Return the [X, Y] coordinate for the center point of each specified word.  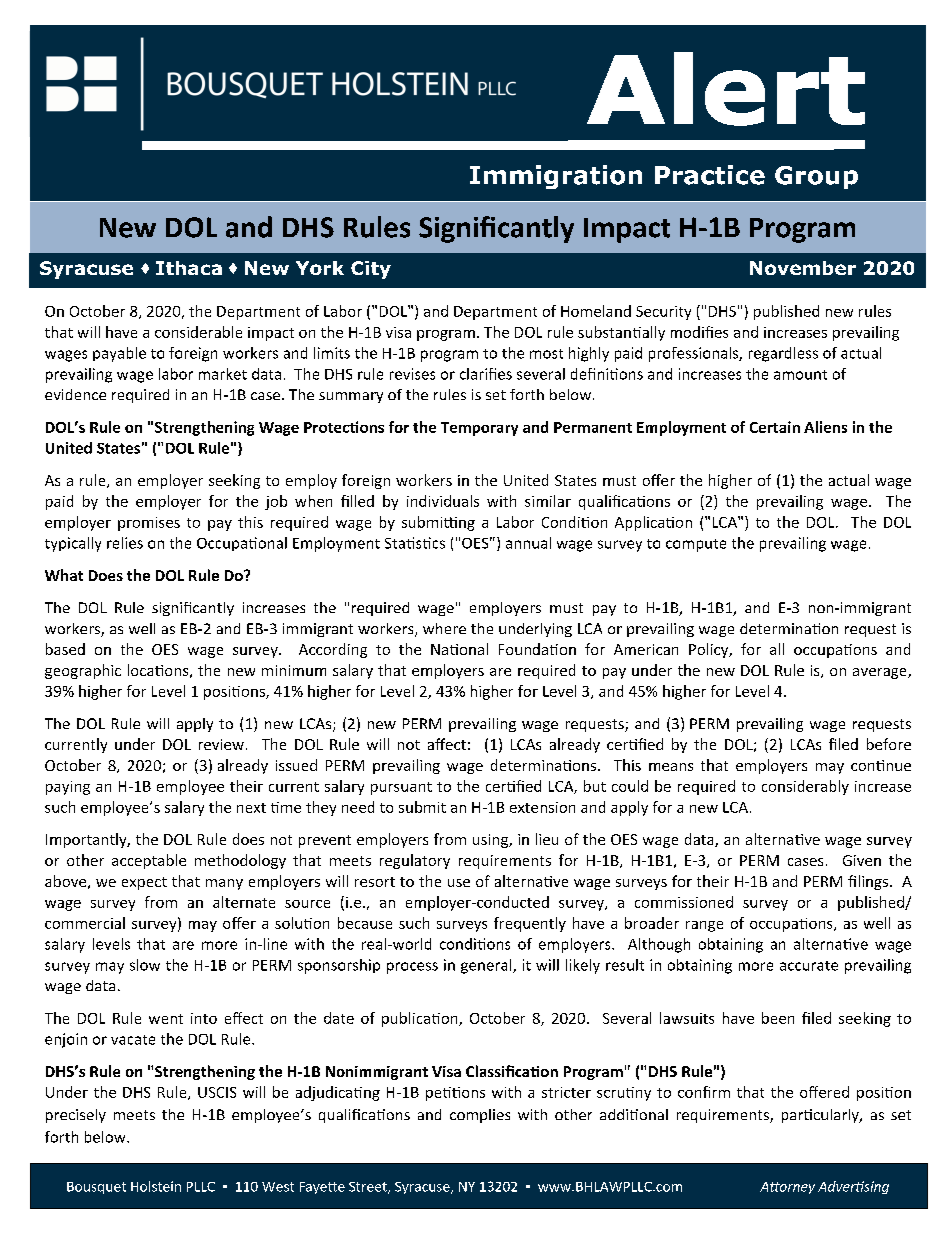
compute [696, 545]
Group [816, 177]
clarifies [486, 374]
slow [145, 965]
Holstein [156, 1186]
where [444, 628]
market [223, 374]
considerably [805, 787]
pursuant [401, 788]
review [221, 744]
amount [800, 375]
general [487, 966]
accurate [809, 966]
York [320, 268]
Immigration [556, 177]
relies [125, 543]
